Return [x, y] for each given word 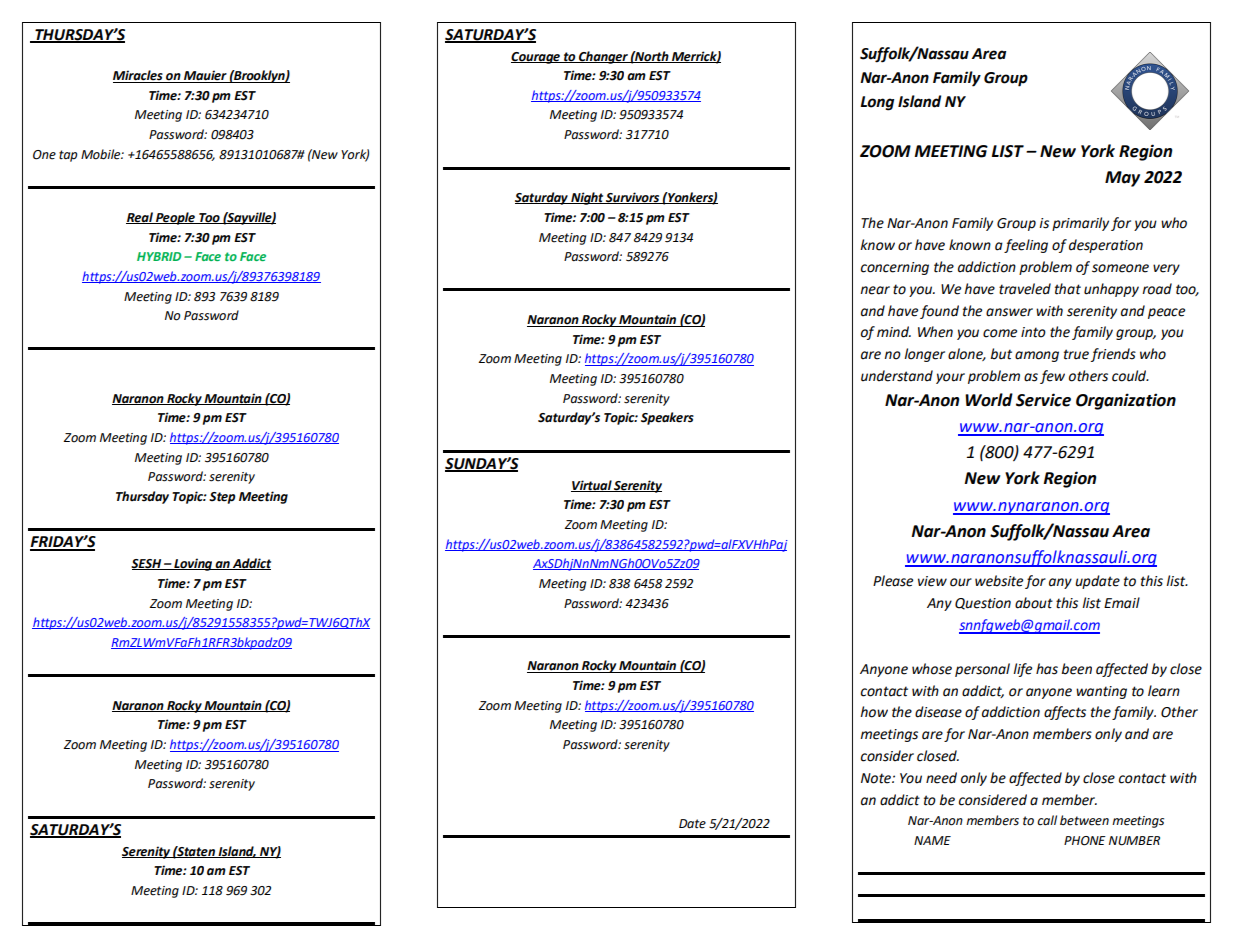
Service [1043, 400]
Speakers [667, 418]
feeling [1026, 246]
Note [877, 778]
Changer [603, 57]
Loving [193, 564]
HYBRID [159, 256]
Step [222, 498]
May [1122, 179]
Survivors [633, 198]
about [1034, 603]
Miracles [139, 76]
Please [893, 581]
